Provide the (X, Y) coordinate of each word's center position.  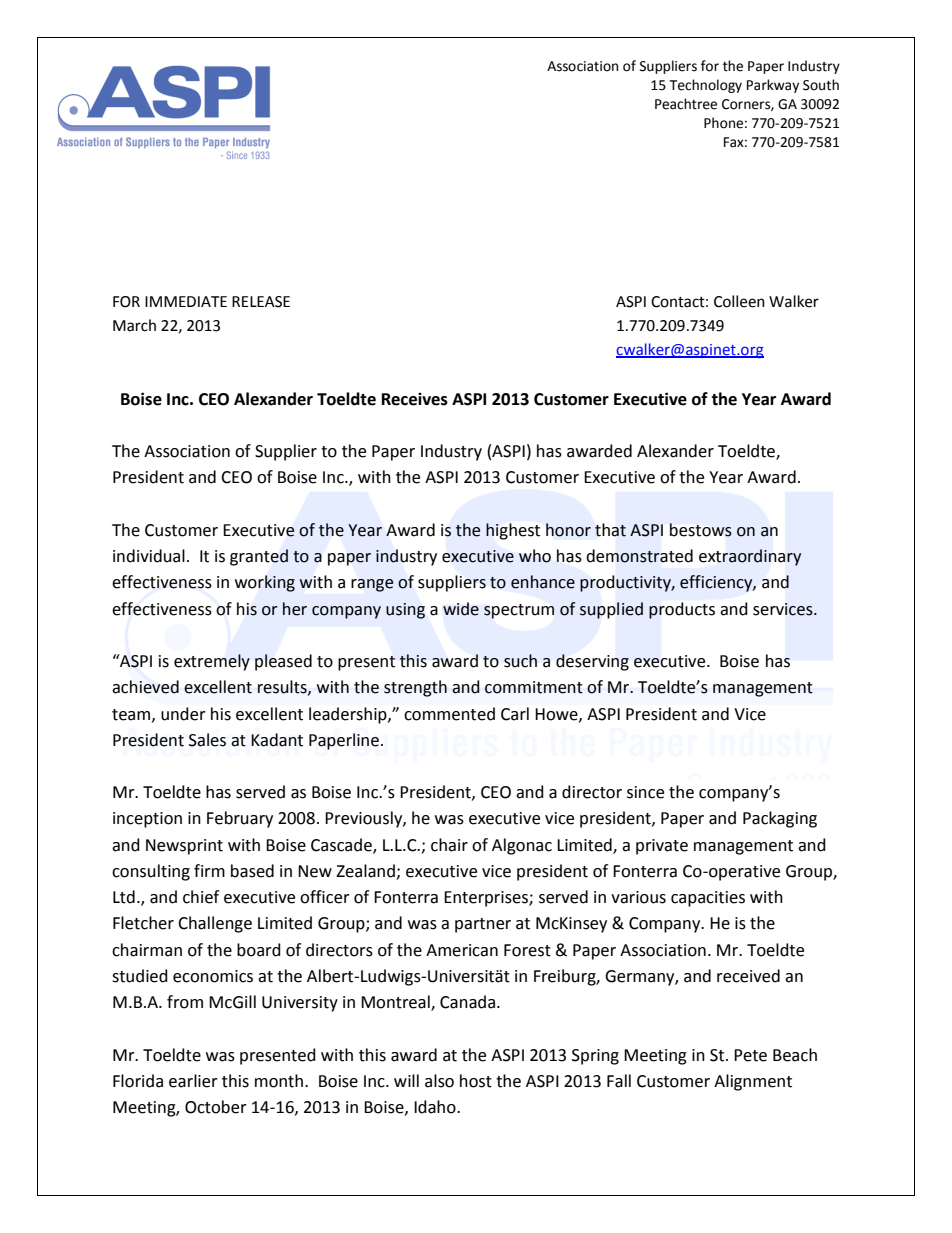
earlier (193, 1081)
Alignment (753, 1082)
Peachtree (686, 104)
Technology (706, 86)
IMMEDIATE (186, 301)
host (476, 1081)
